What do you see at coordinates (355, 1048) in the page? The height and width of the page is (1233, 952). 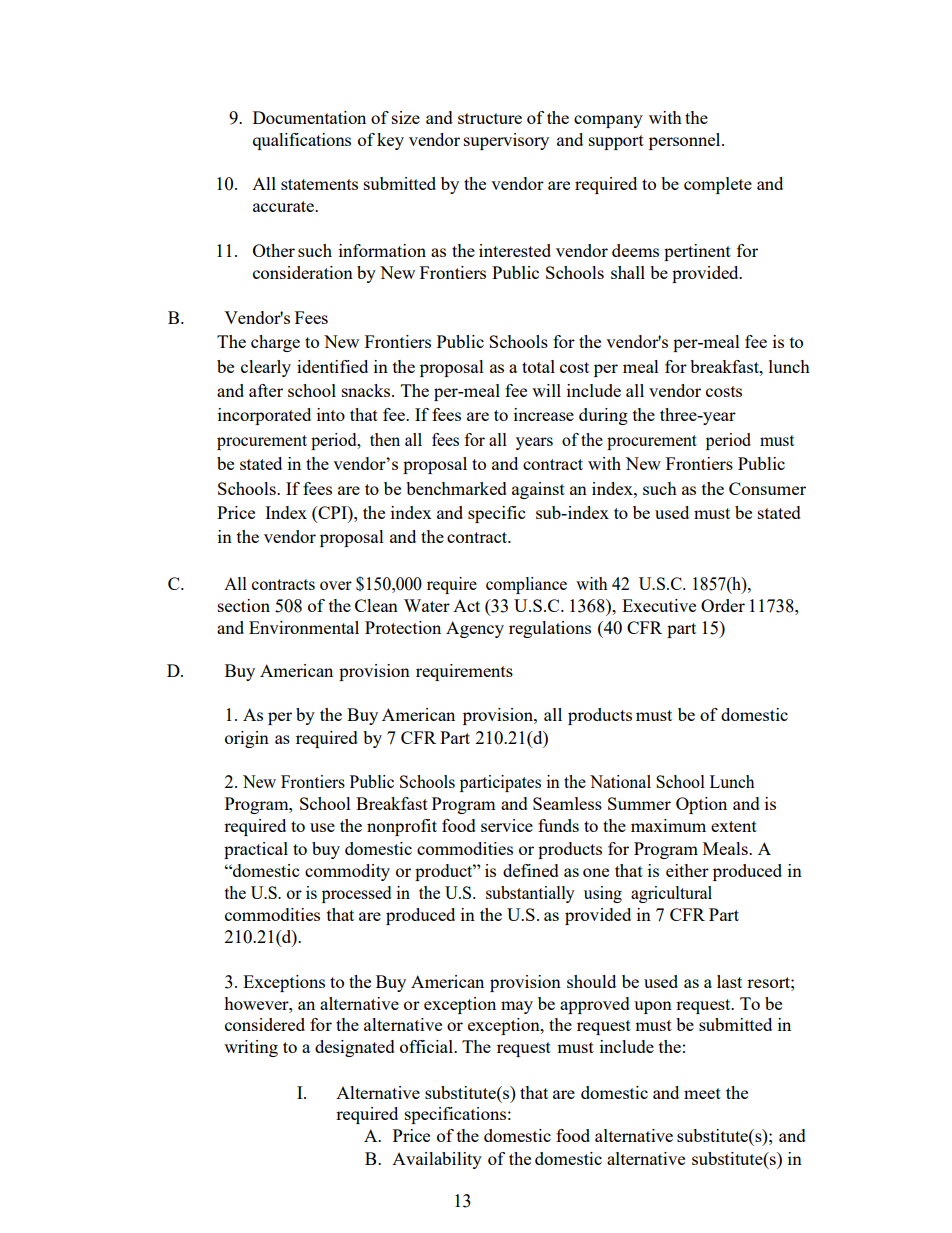 I see `designated` at bounding box center [355, 1048].
